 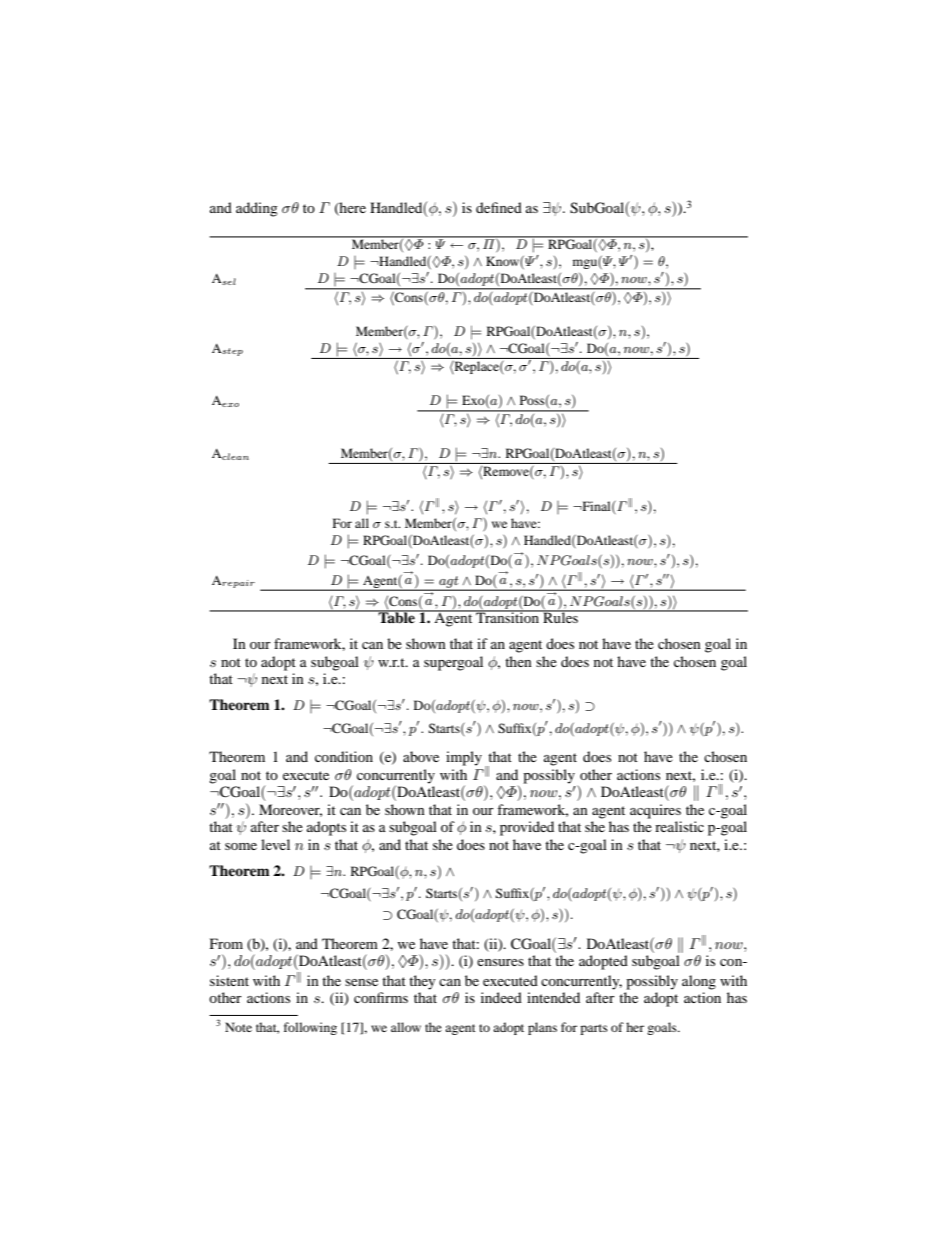 I want to click on condition, so click(x=344, y=756).
